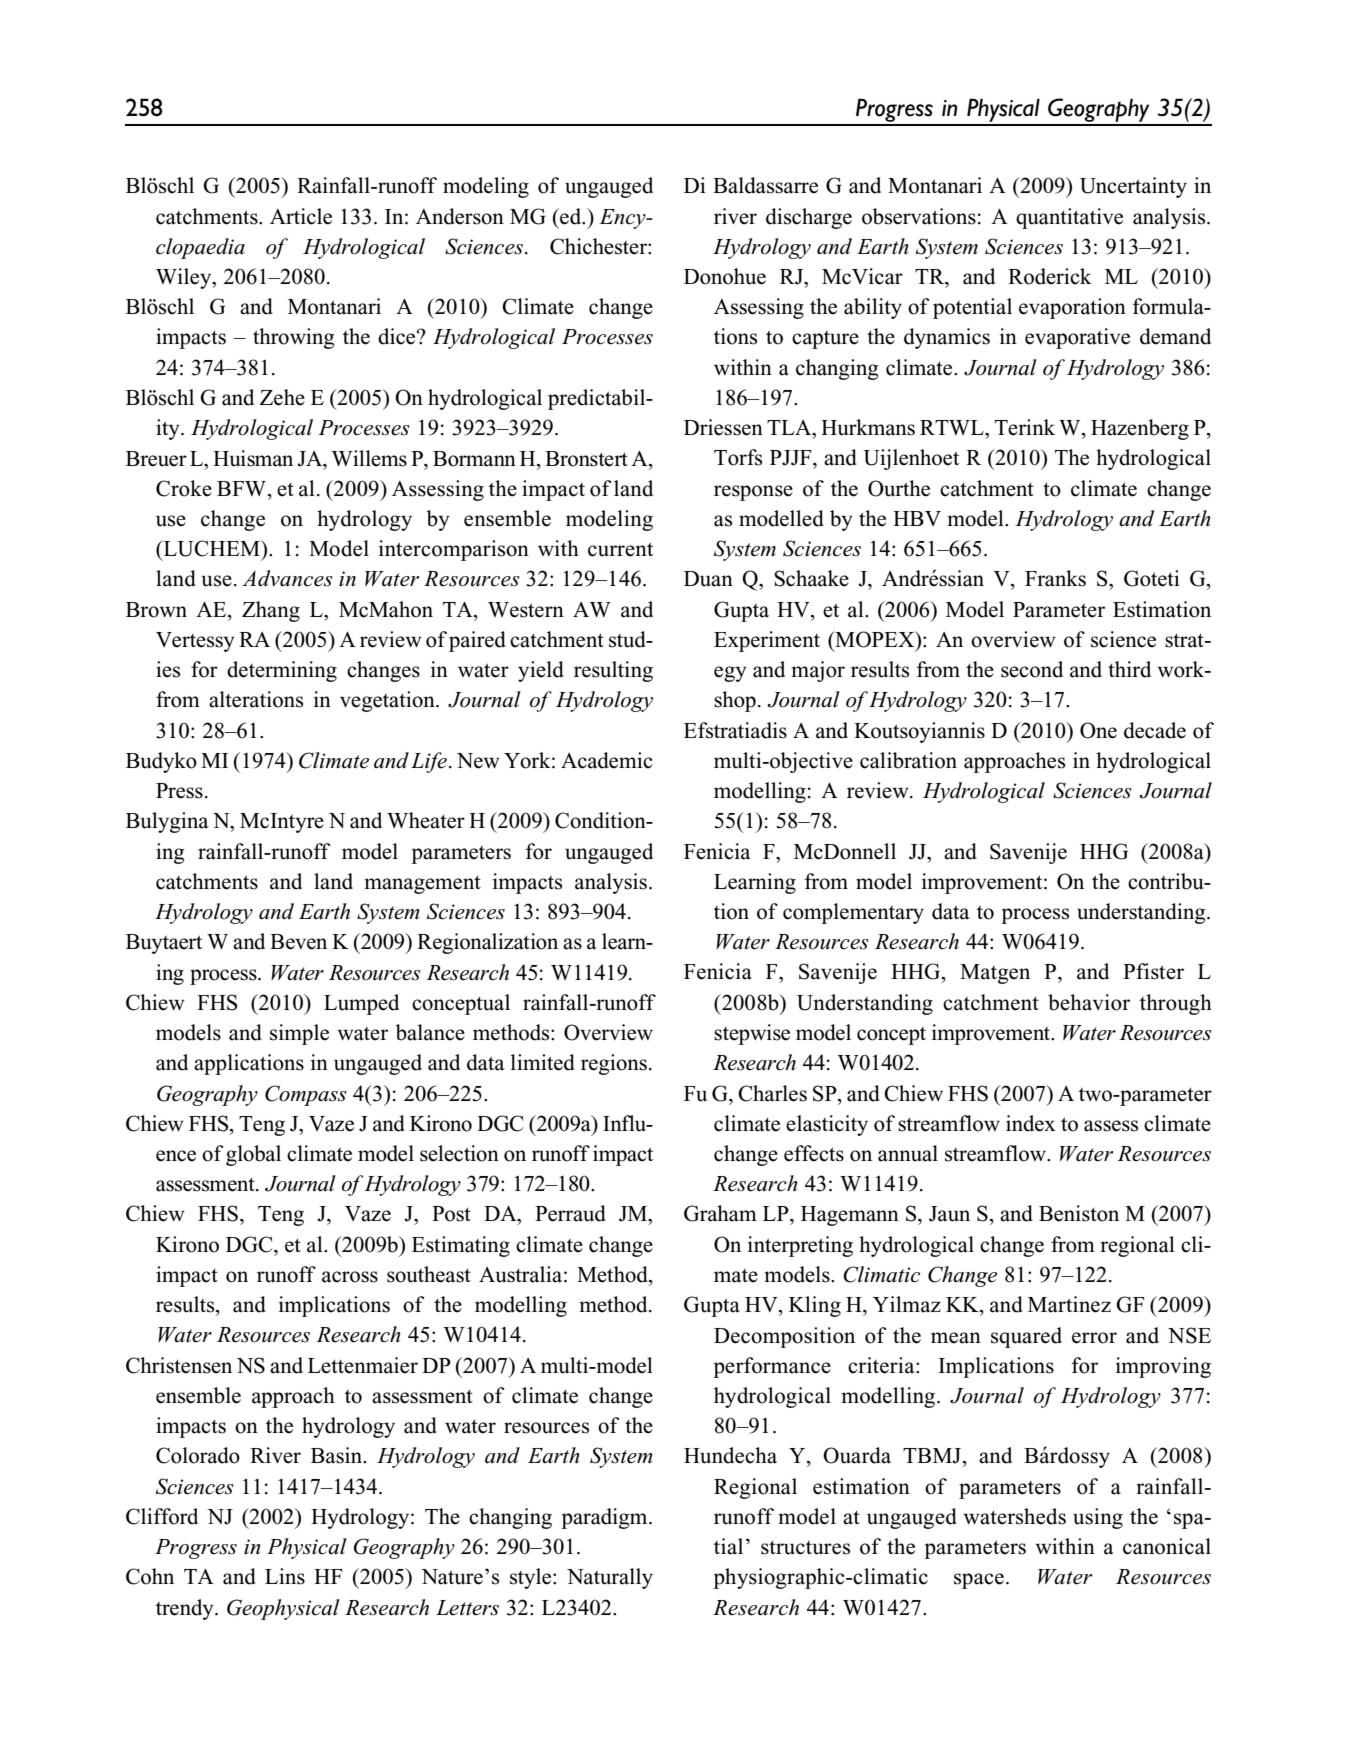  Describe the element at coordinates (853, 913) in the image. I see `complementary` at that location.
